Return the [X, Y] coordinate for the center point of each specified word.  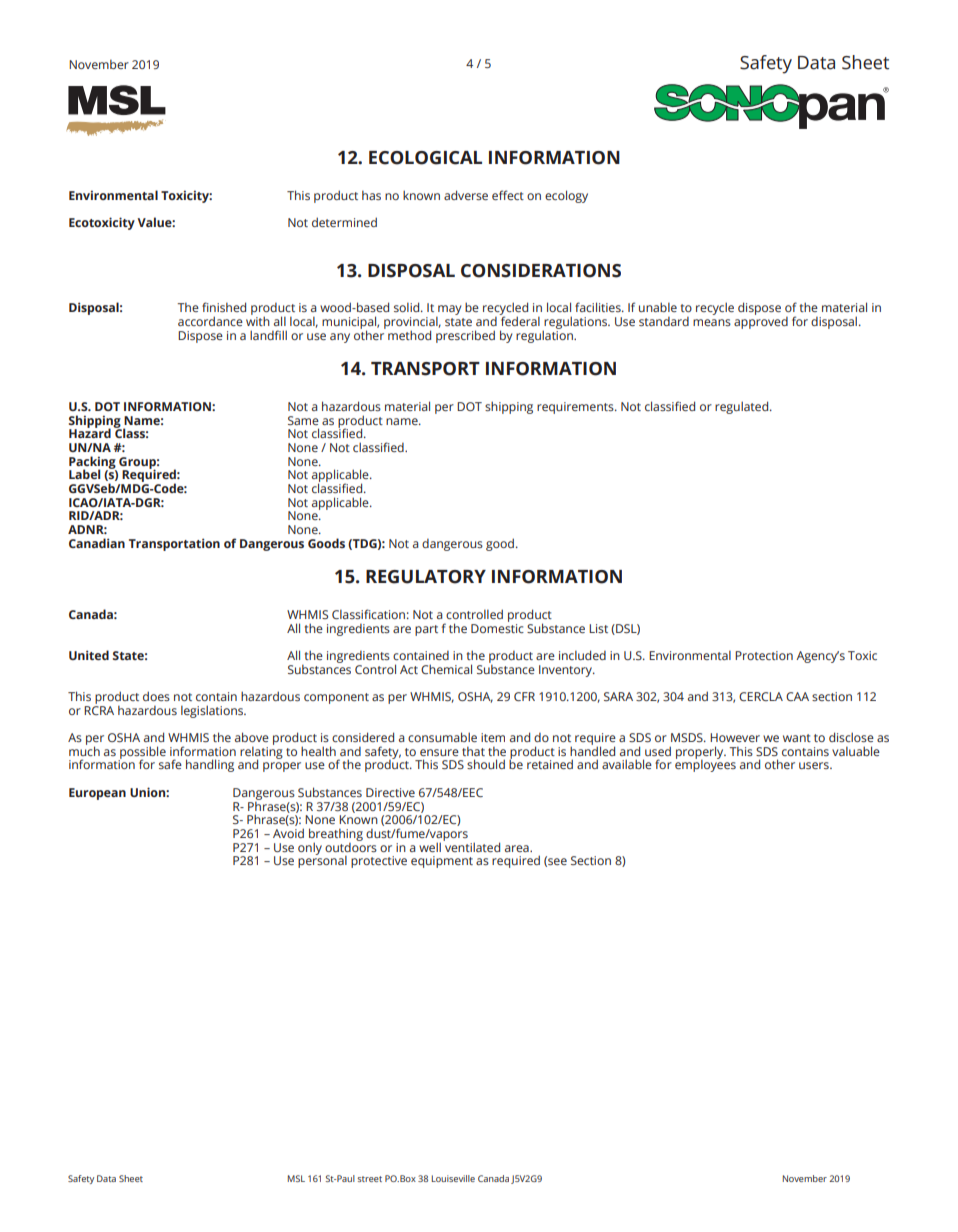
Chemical [446, 669]
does [156, 696]
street [369, 1179]
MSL [296, 1178]
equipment [442, 862]
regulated [743, 407]
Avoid [288, 833]
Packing [93, 463]
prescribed [465, 336]
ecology [566, 196]
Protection [764, 655]
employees [705, 765]
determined [344, 222]
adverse [466, 195]
